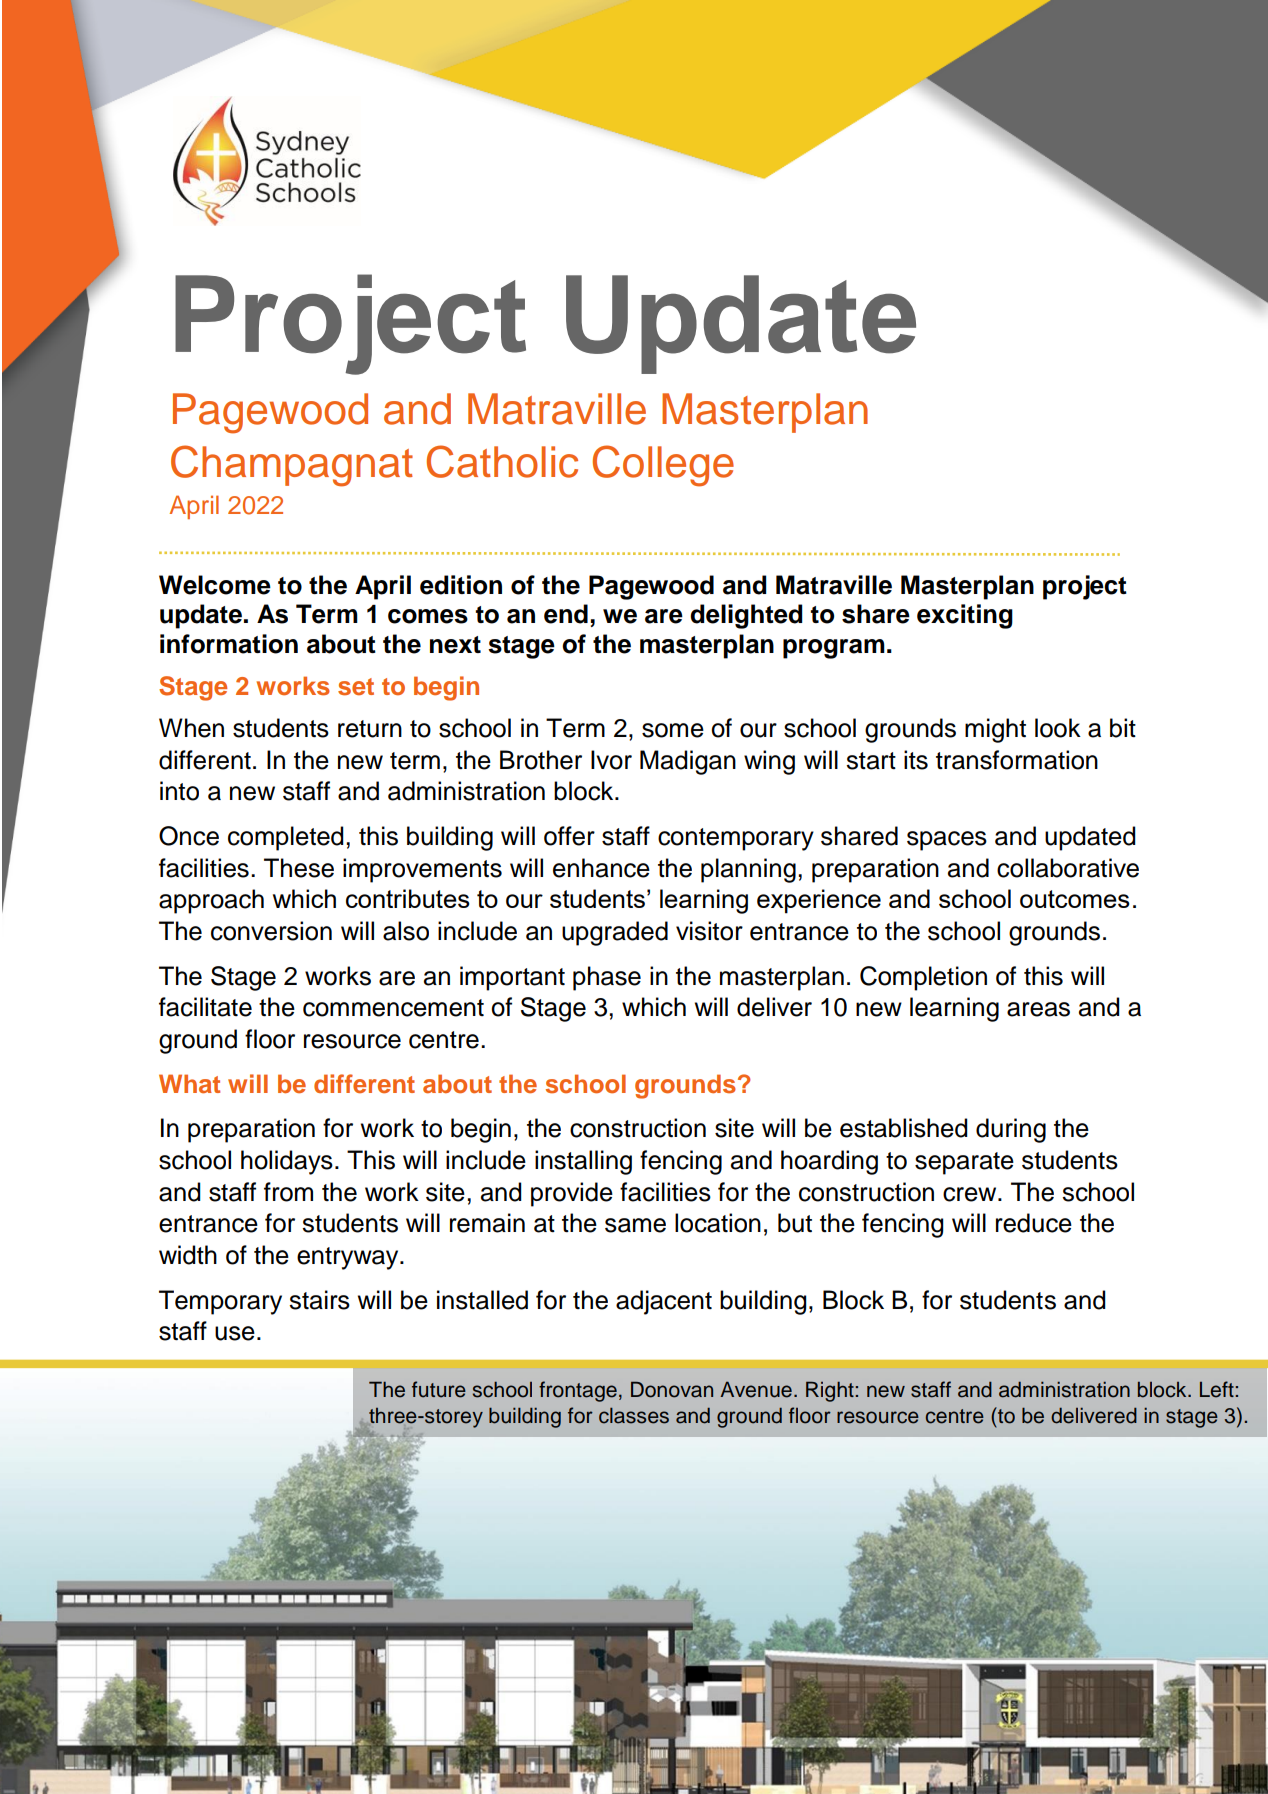 The image size is (1268, 1794). What do you see at coordinates (286, 838) in the screenshot?
I see `completed` at bounding box center [286, 838].
